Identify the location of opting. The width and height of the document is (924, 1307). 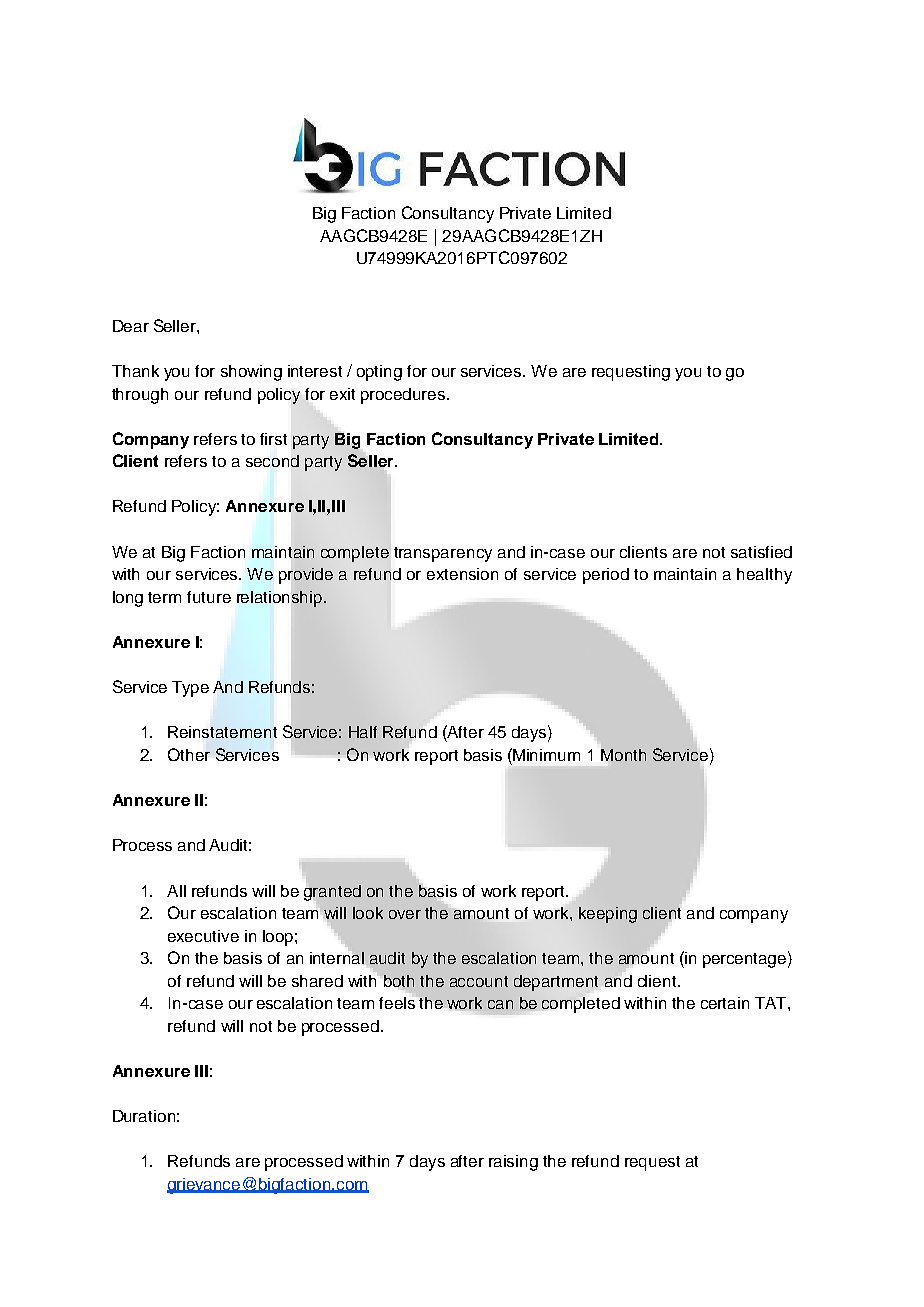
(379, 373).
